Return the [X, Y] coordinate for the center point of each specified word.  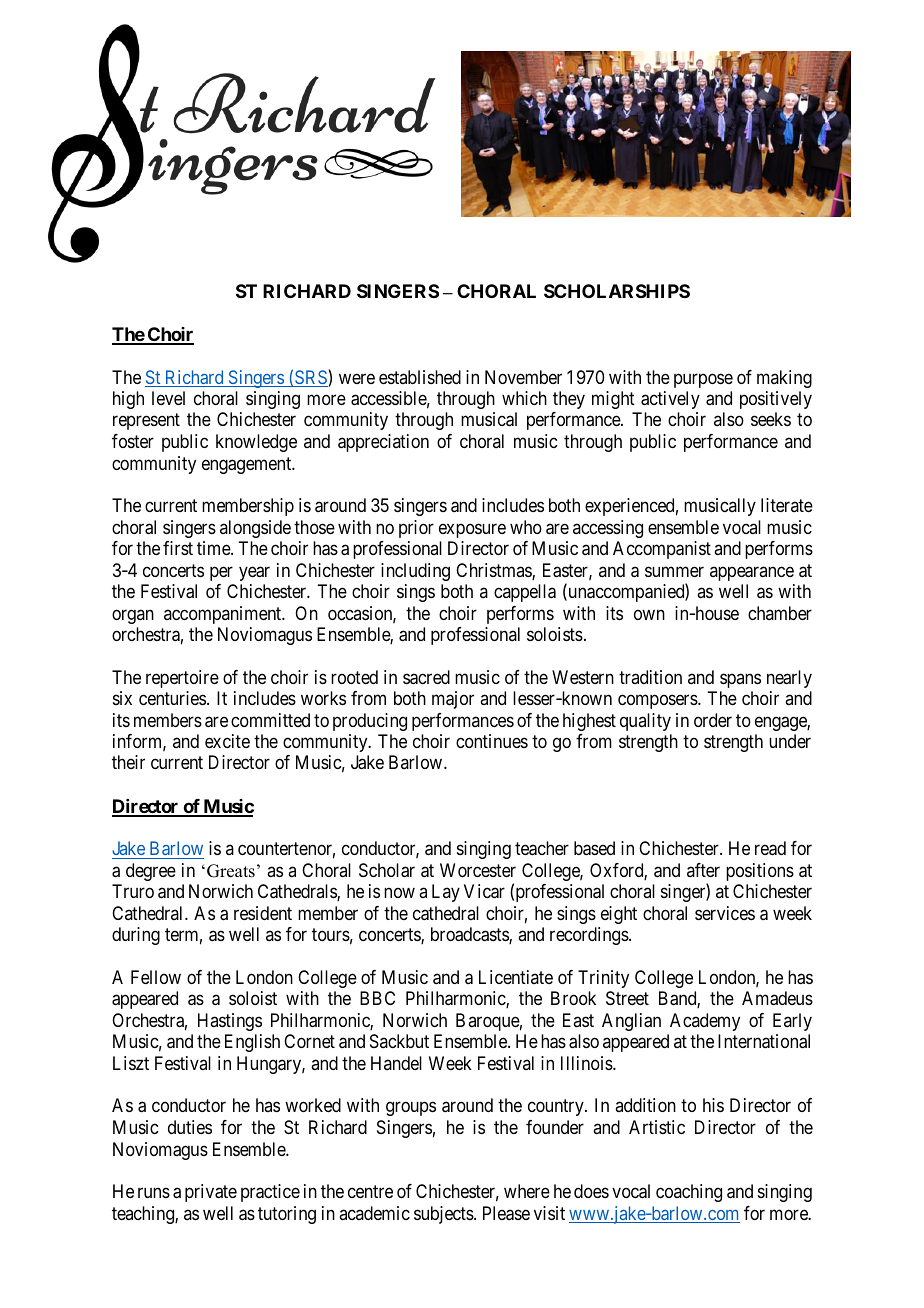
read [770, 848]
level [168, 398]
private [211, 1193]
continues [492, 741]
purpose [703, 380]
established [420, 377]
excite [227, 741]
